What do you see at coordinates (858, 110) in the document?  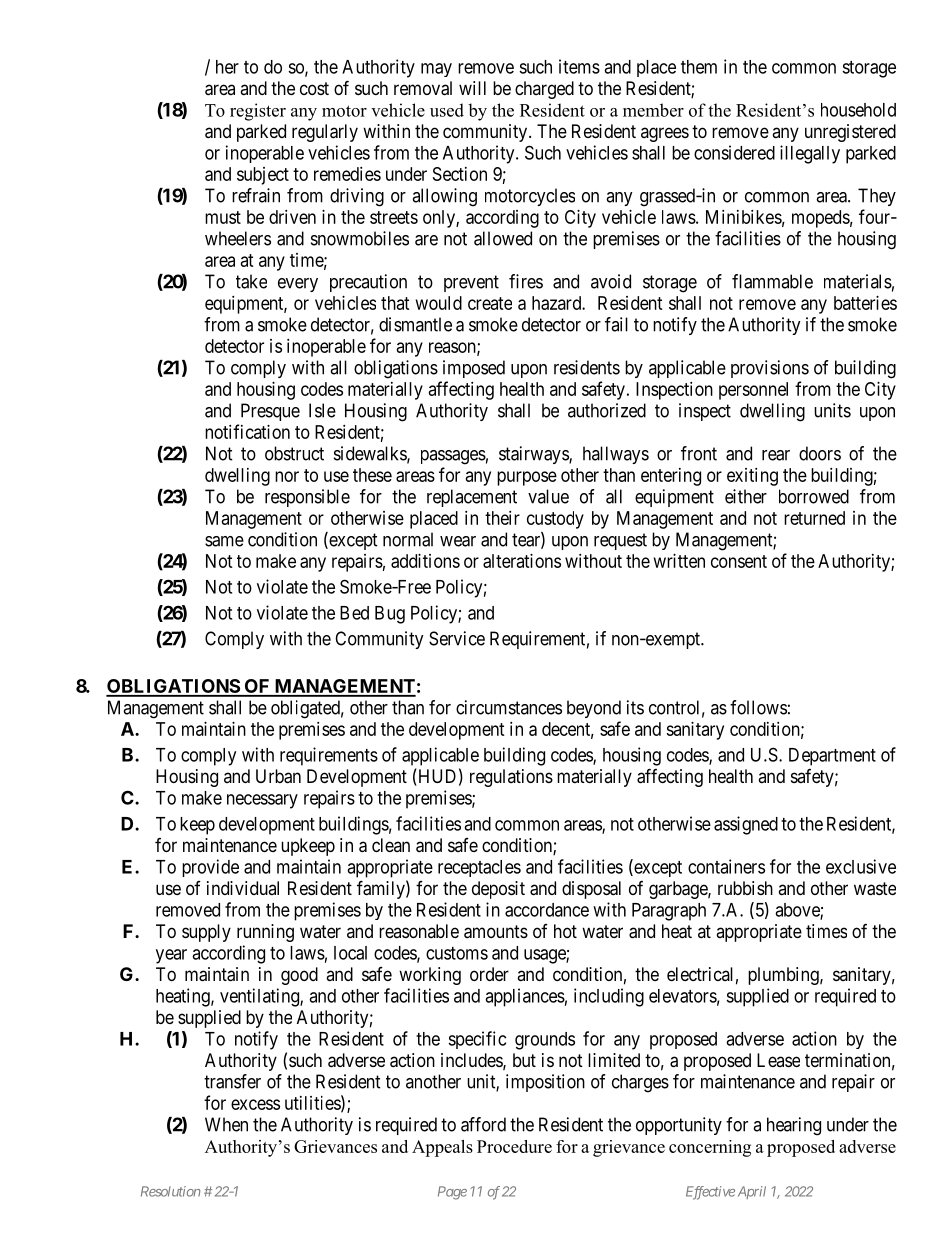 I see `household` at bounding box center [858, 110].
